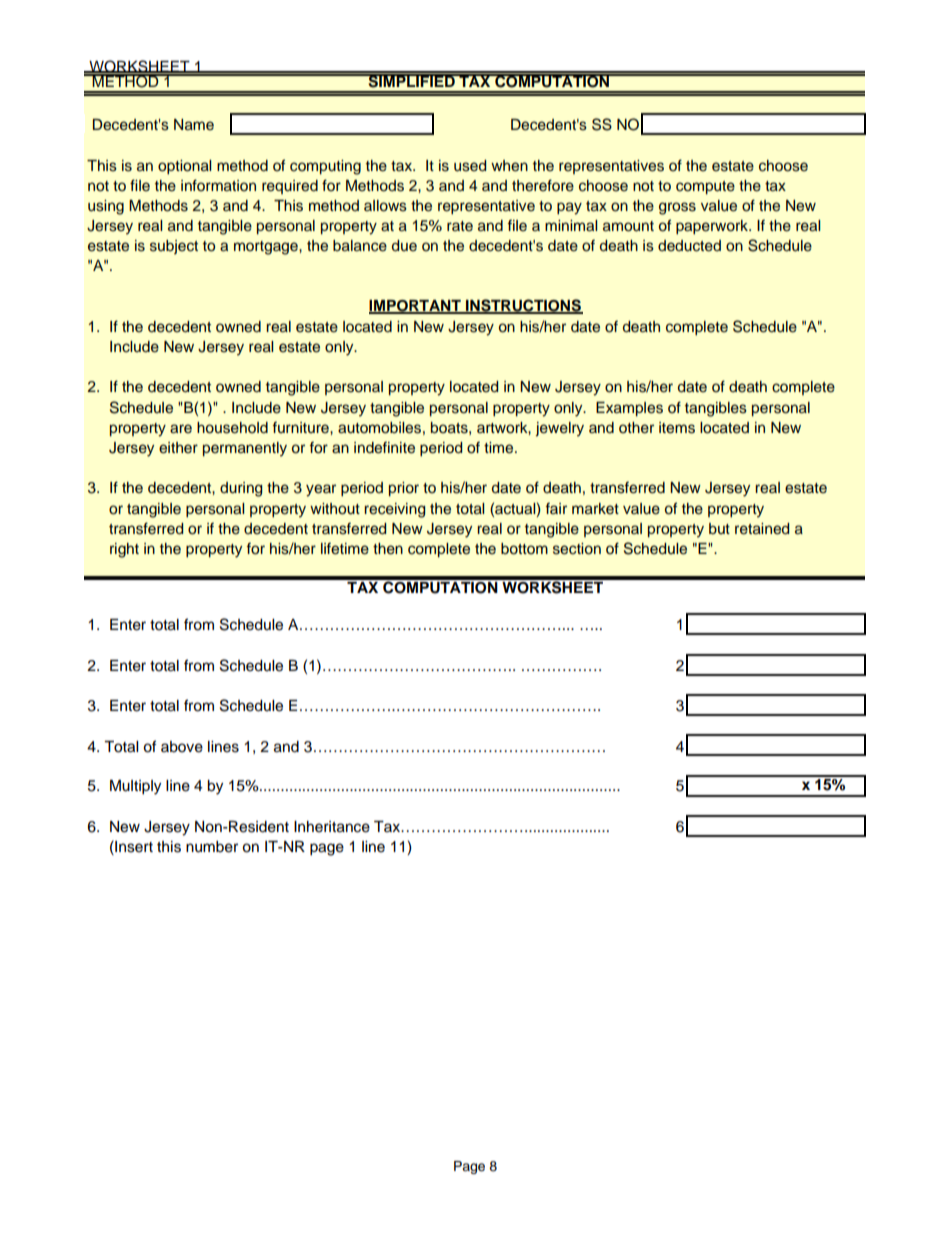  What do you see at coordinates (184, 167) in the screenshot?
I see `optional` at bounding box center [184, 167].
